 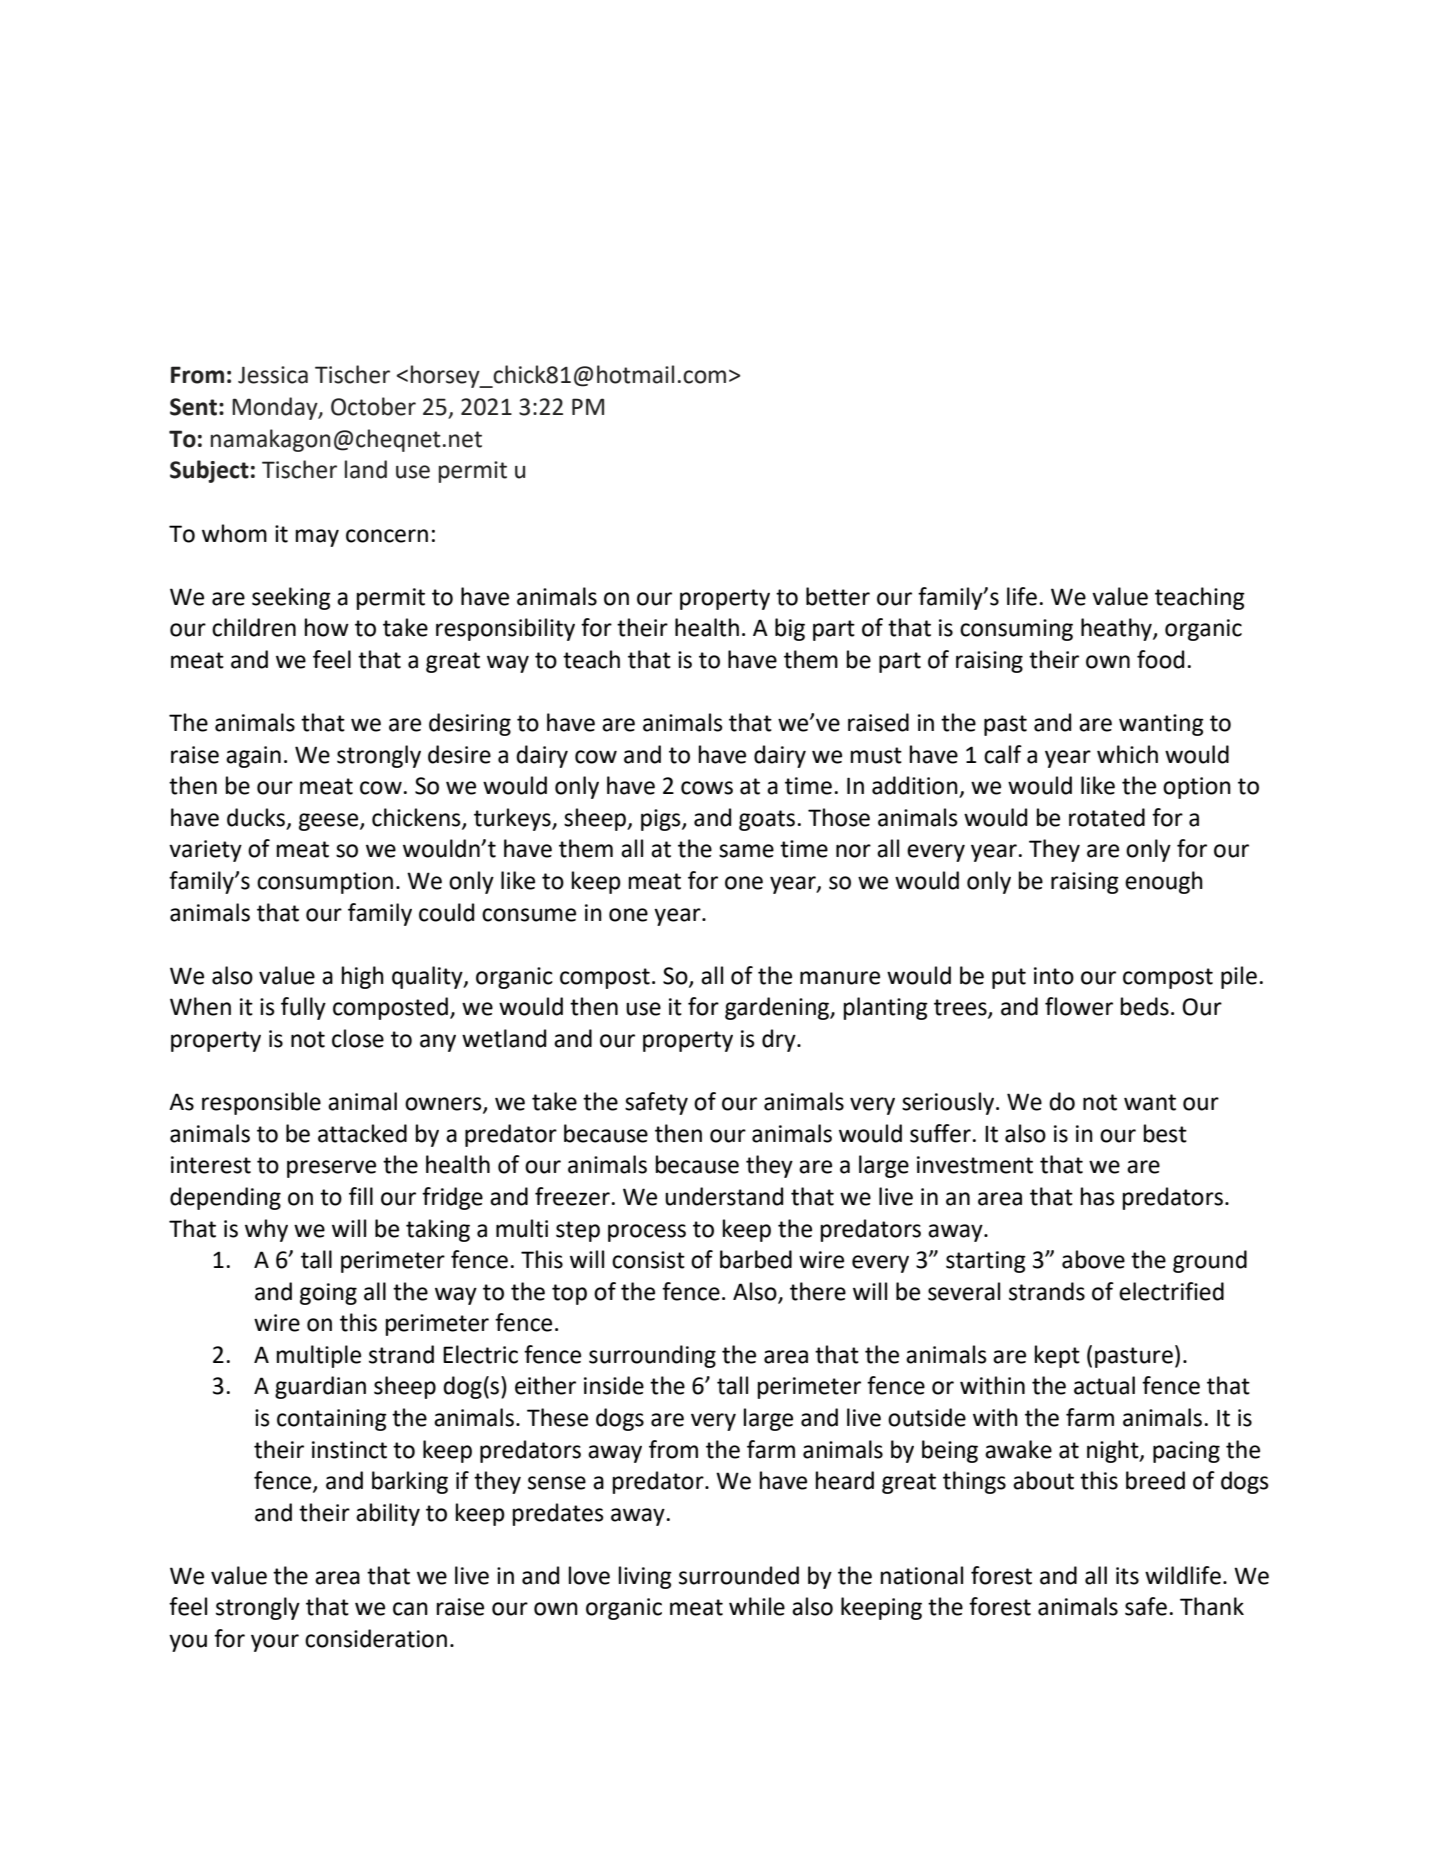 What do you see at coordinates (1117, 629) in the image?
I see `heathy` at bounding box center [1117, 629].
